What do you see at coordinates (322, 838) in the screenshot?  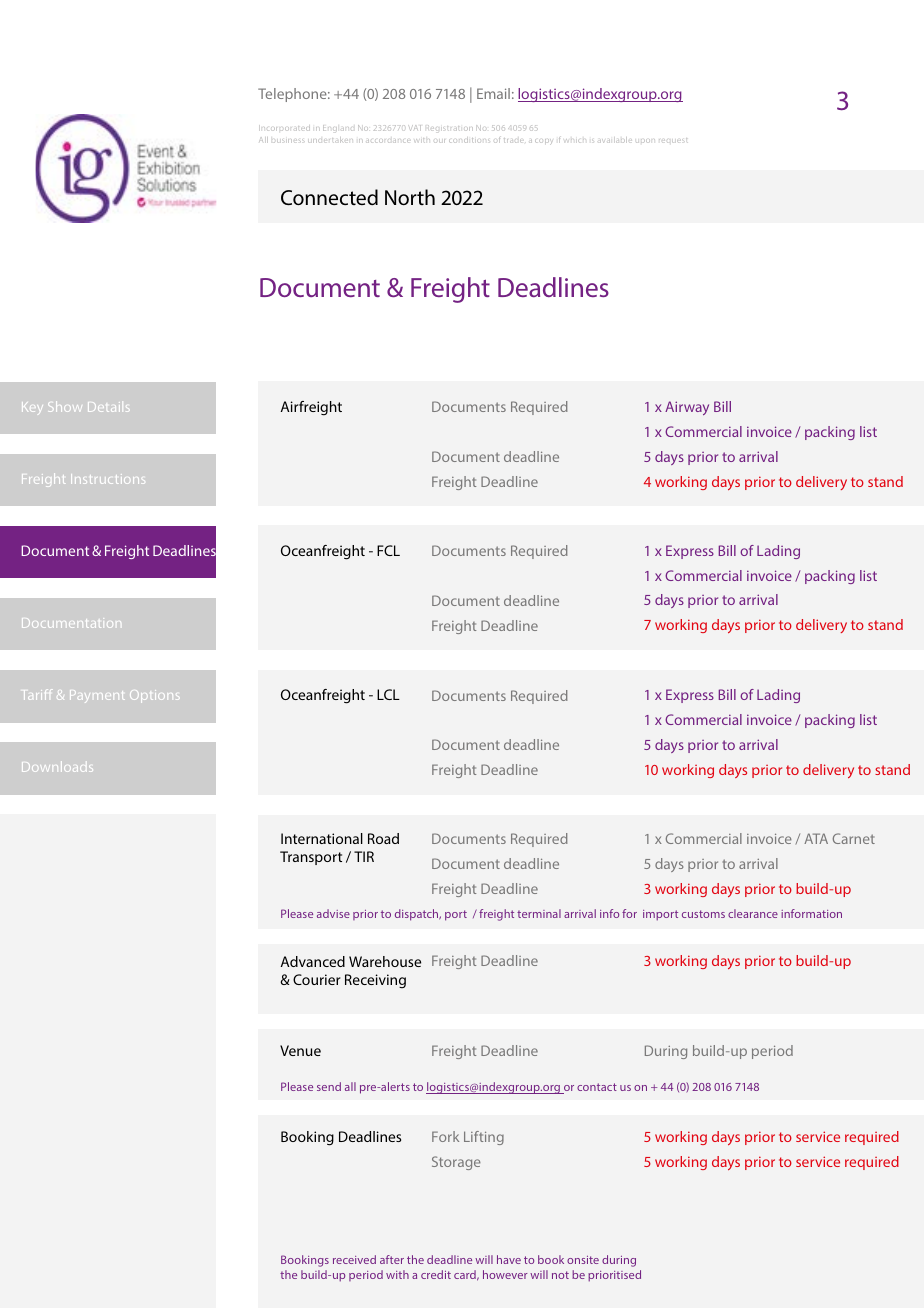 I see `International` at bounding box center [322, 838].
